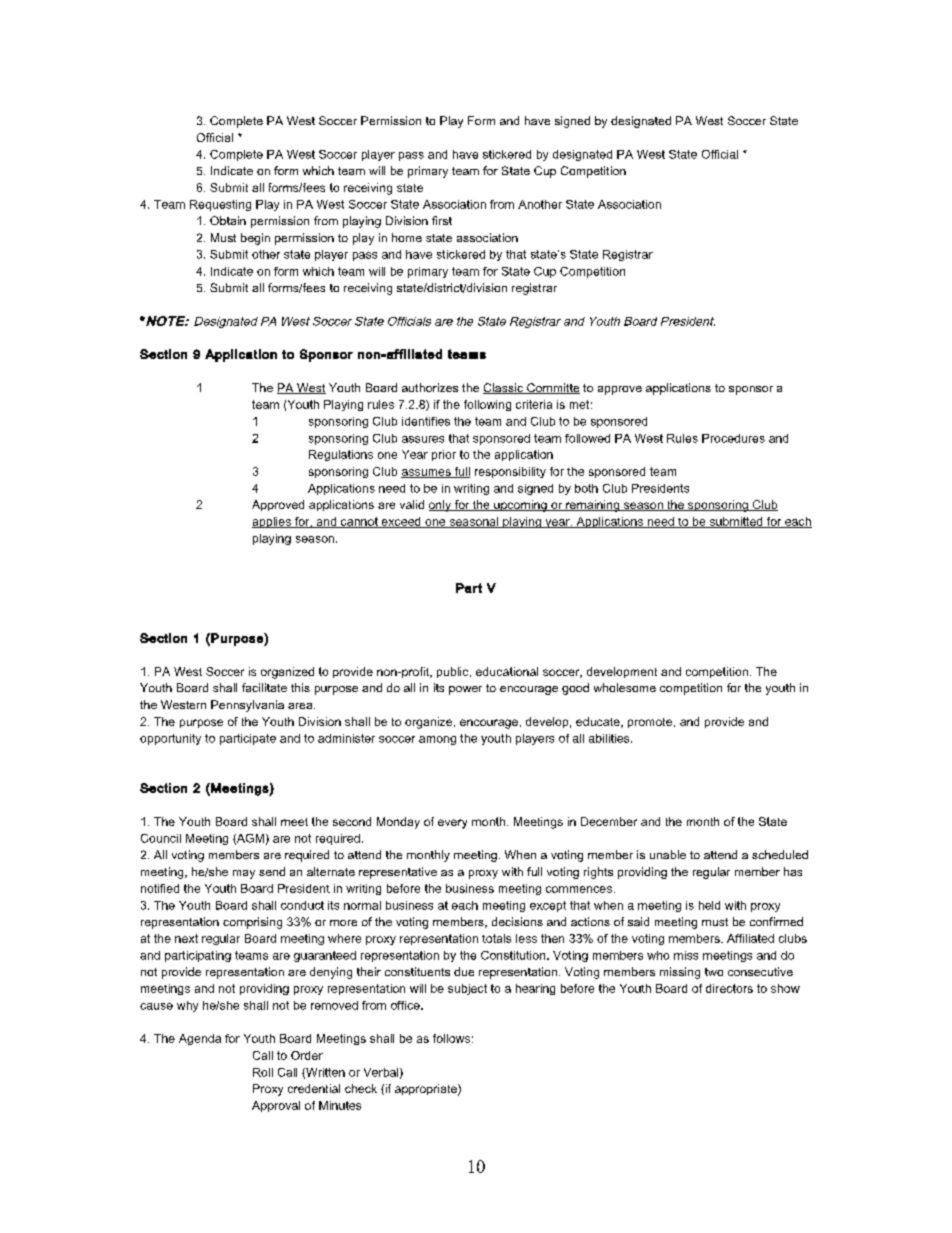 This document has height=1233, width=952. Describe the element at coordinates (263, 1072) in the document. I see `Roll` at that location.
